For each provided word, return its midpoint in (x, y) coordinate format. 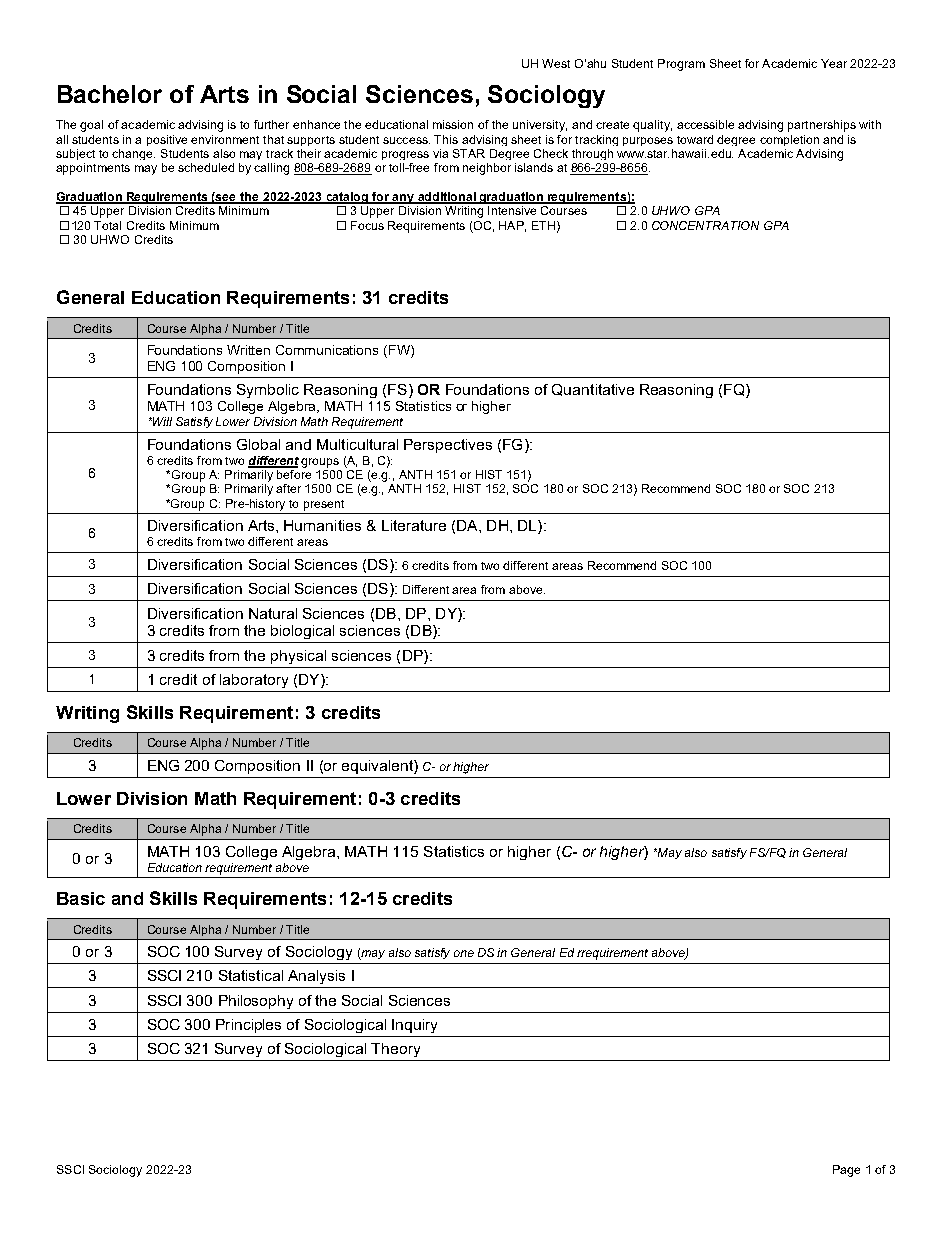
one (464, 953)
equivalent (378, 767)
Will (161, 421)
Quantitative (593, 390)
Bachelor (110, 94)
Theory (395, 1050)
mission (453, 124)
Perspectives (448, 446)
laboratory (254, 681)
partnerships (822, 126)
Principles (248, 1026)
